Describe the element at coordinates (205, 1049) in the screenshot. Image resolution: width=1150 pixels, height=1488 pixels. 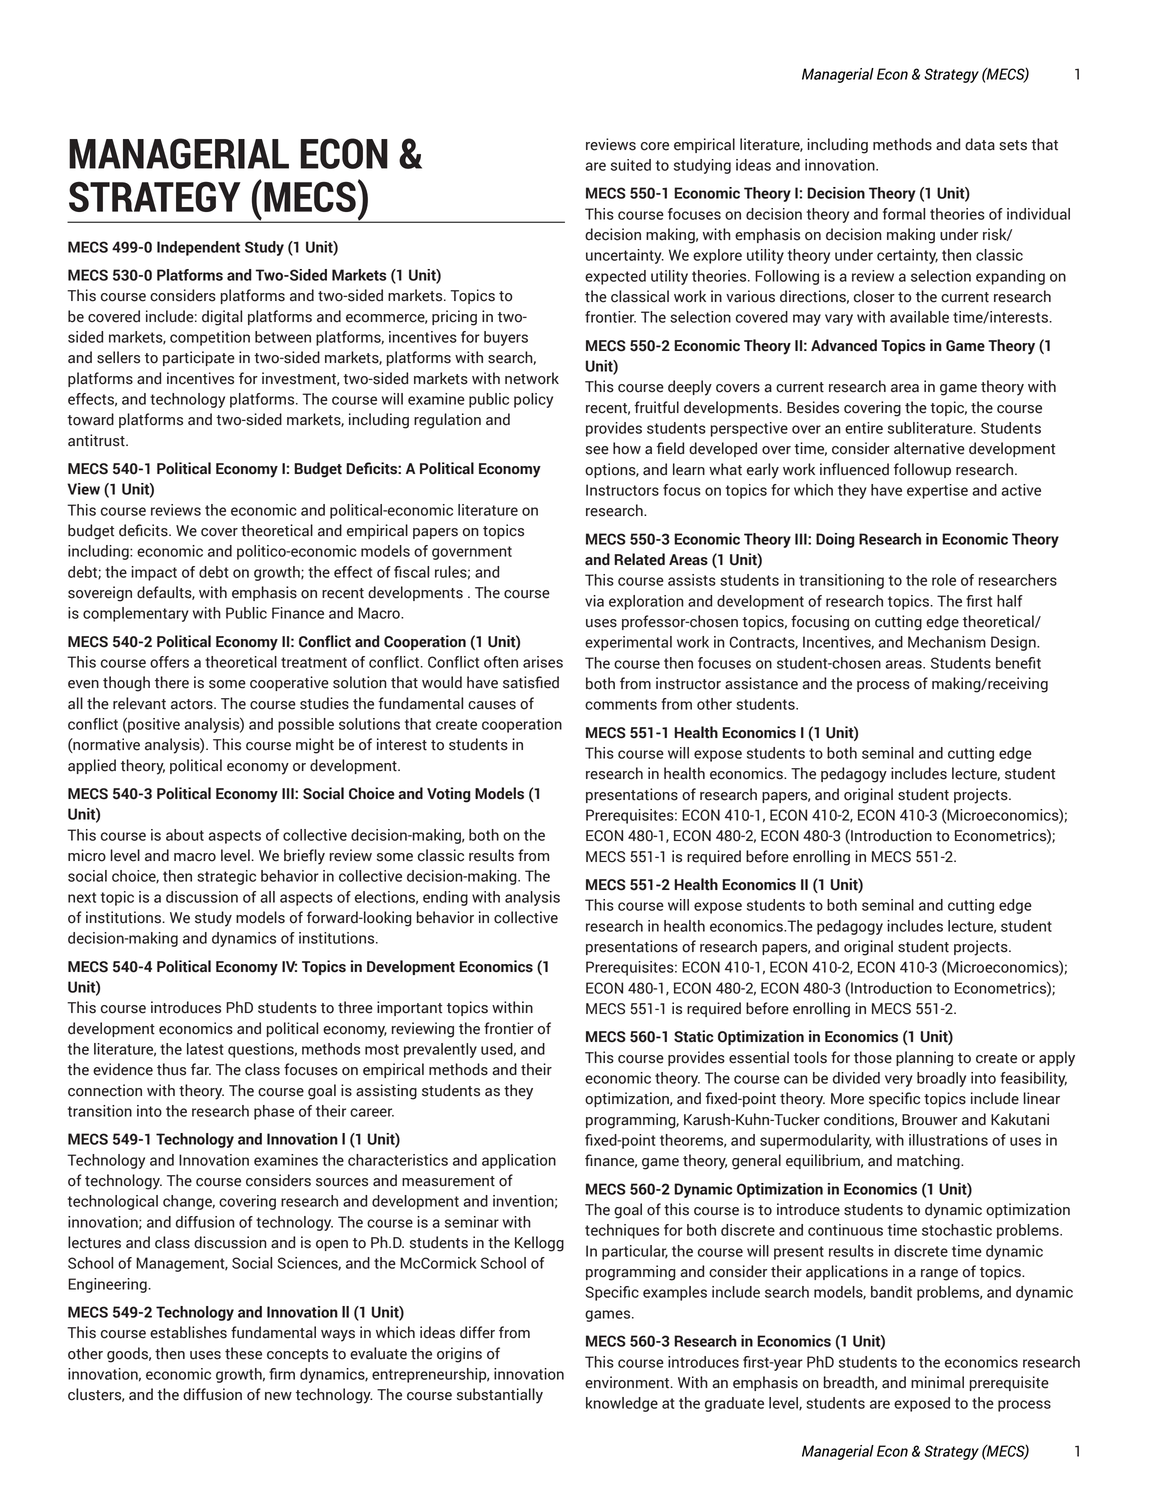
I see `latest` at that location.
